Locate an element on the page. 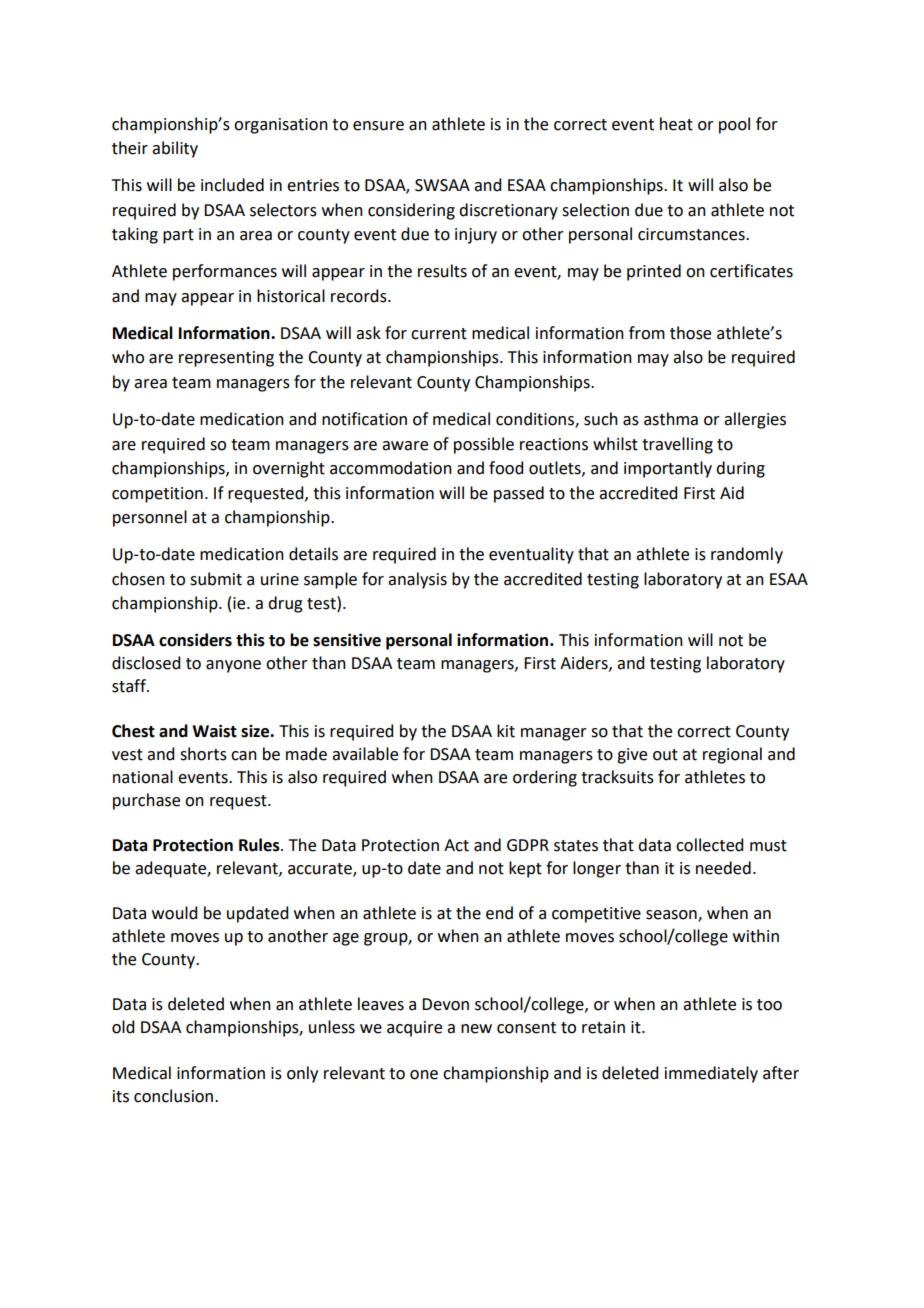 This document has width=924, height=1308. immediately is located at coordinates (711, 1074).
